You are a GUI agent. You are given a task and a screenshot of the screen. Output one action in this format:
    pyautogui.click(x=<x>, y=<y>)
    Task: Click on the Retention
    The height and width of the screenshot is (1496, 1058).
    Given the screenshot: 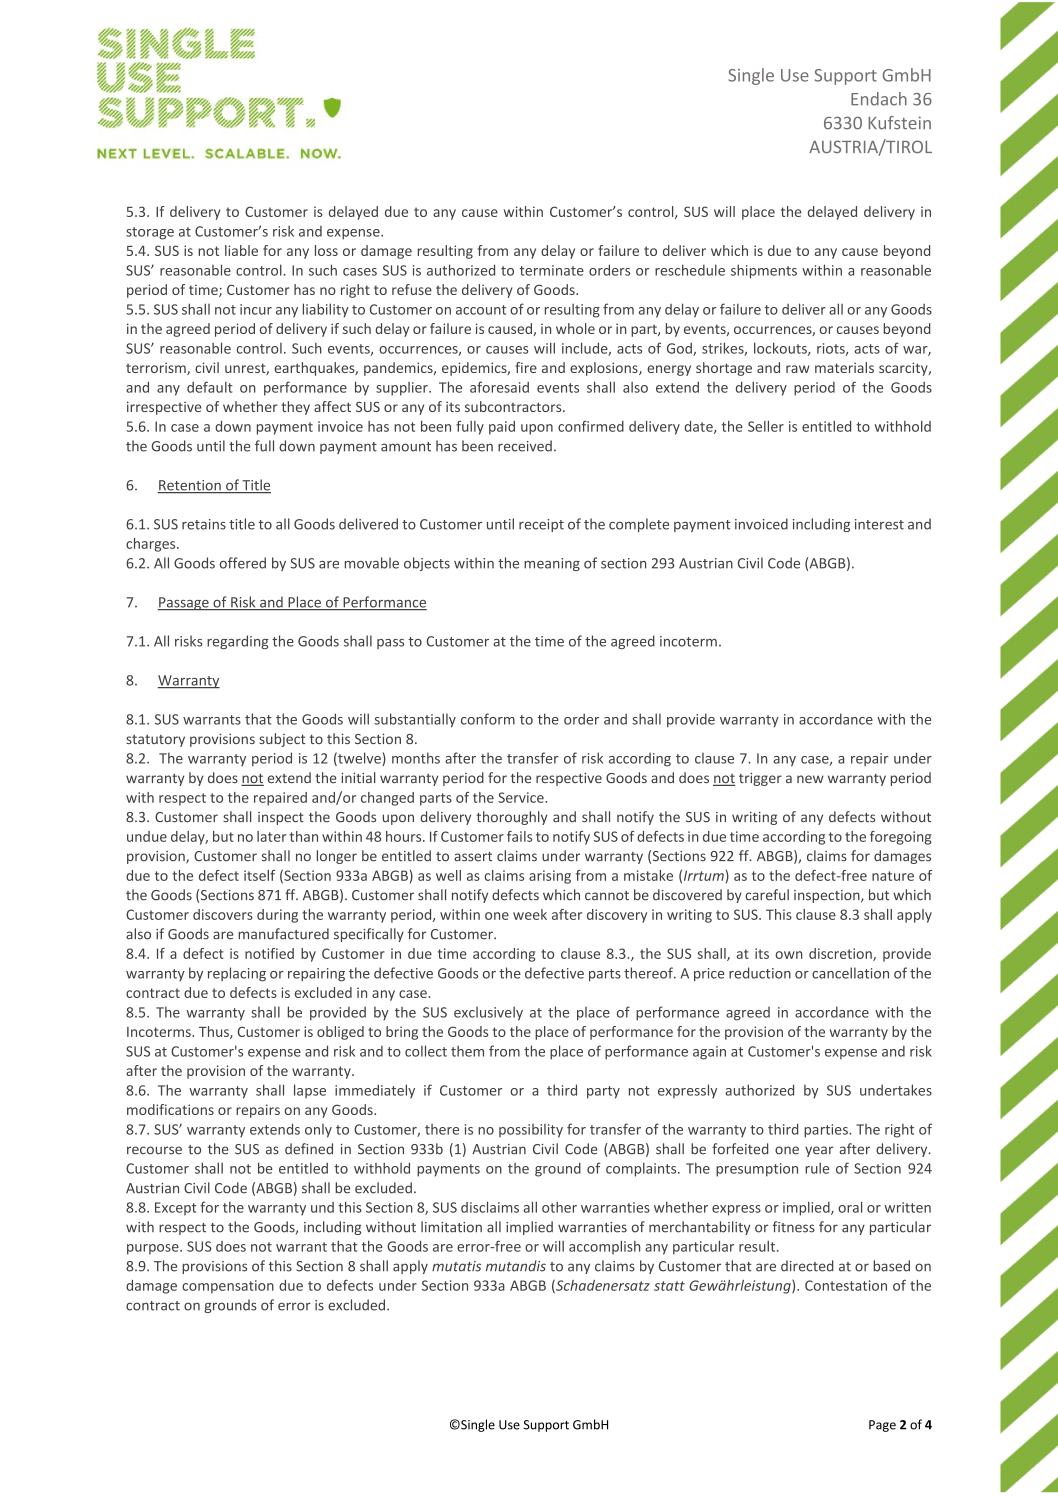 What is the action you would take?
    pyautogui.click(x=190, y=486)
